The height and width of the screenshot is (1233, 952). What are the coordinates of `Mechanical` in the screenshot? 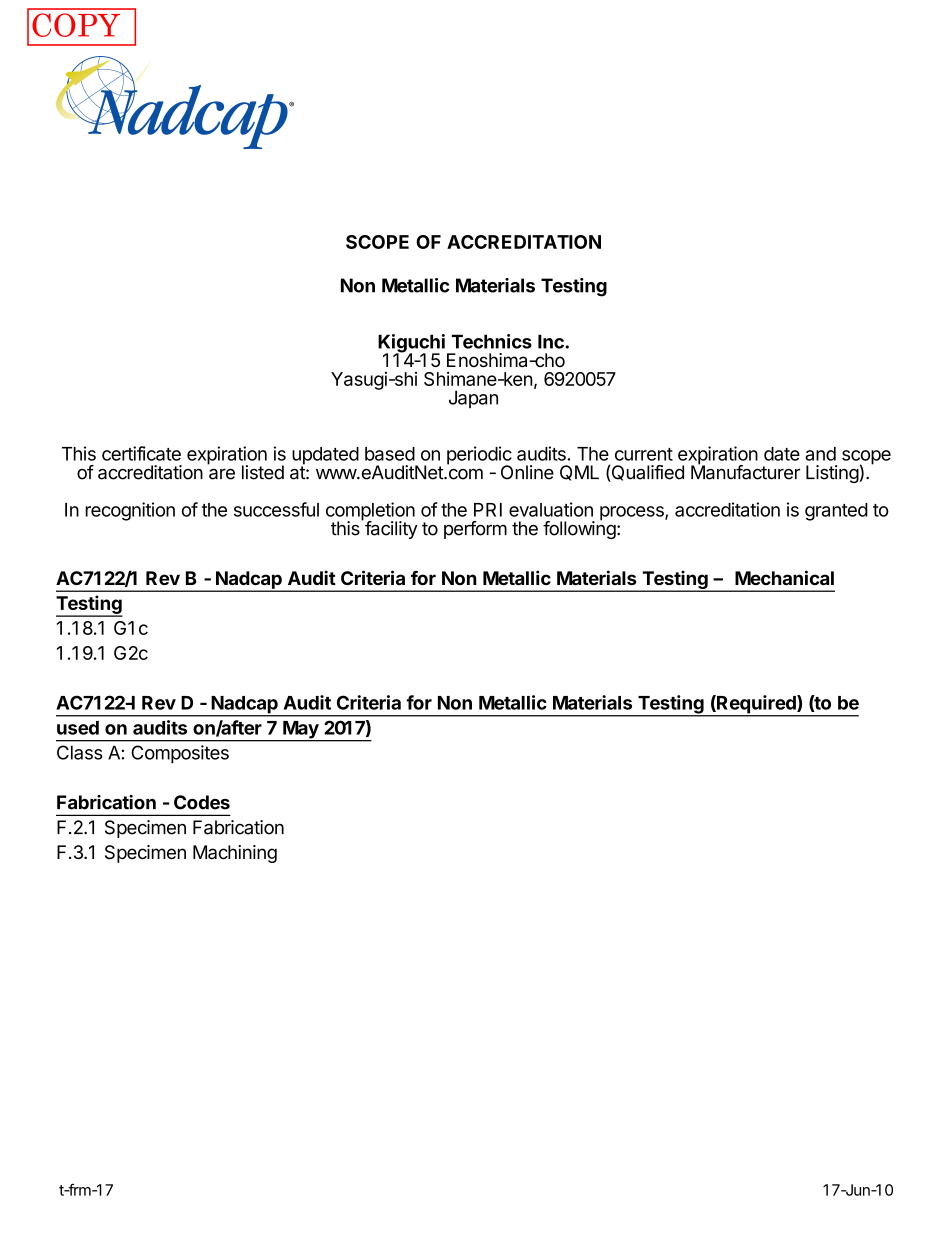 It's located at (784, 577).
